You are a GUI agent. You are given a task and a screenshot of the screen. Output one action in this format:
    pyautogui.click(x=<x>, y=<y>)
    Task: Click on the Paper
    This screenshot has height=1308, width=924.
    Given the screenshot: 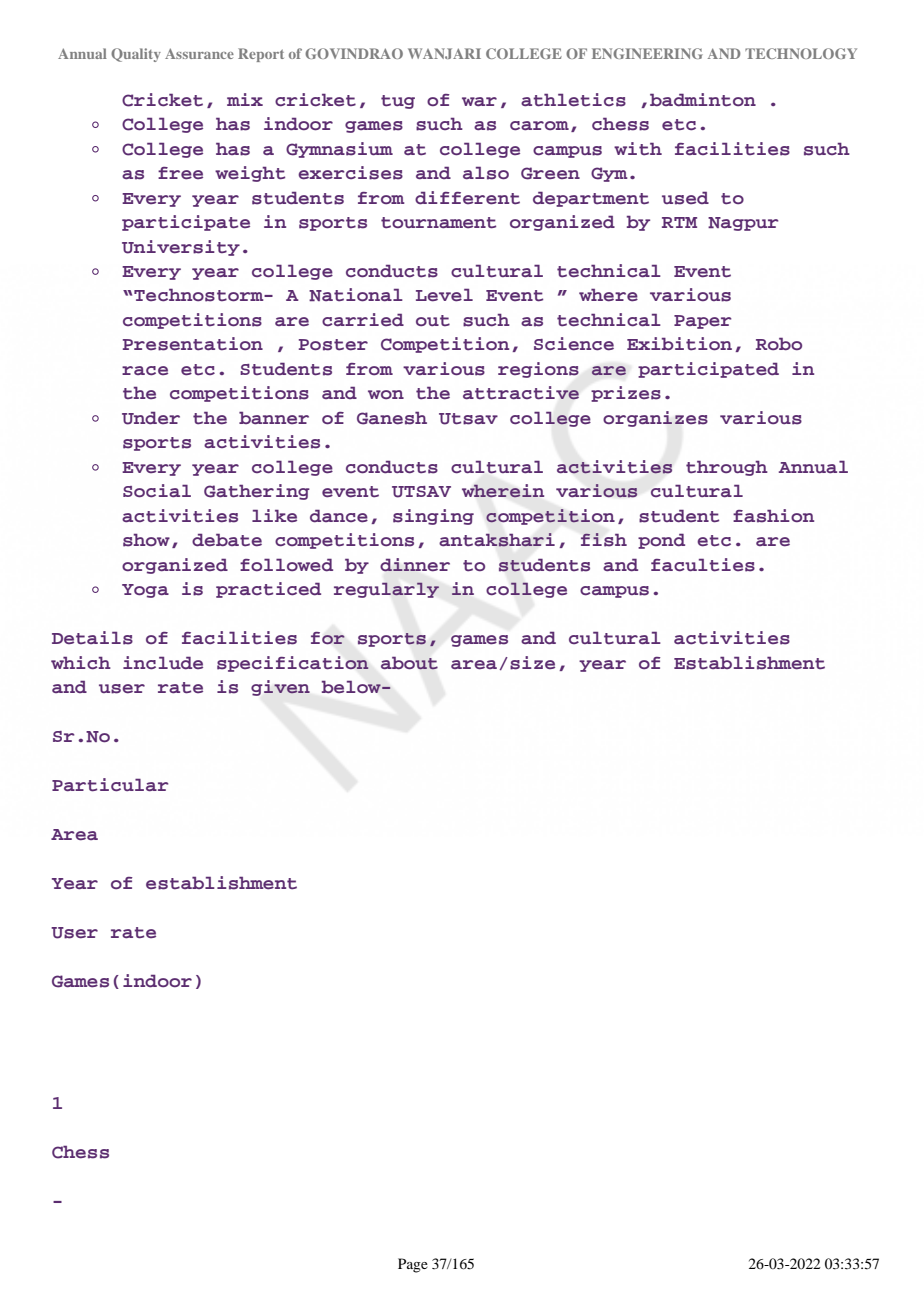 What is the action you would take?
    pyautogui.click(x=703, y=322)
